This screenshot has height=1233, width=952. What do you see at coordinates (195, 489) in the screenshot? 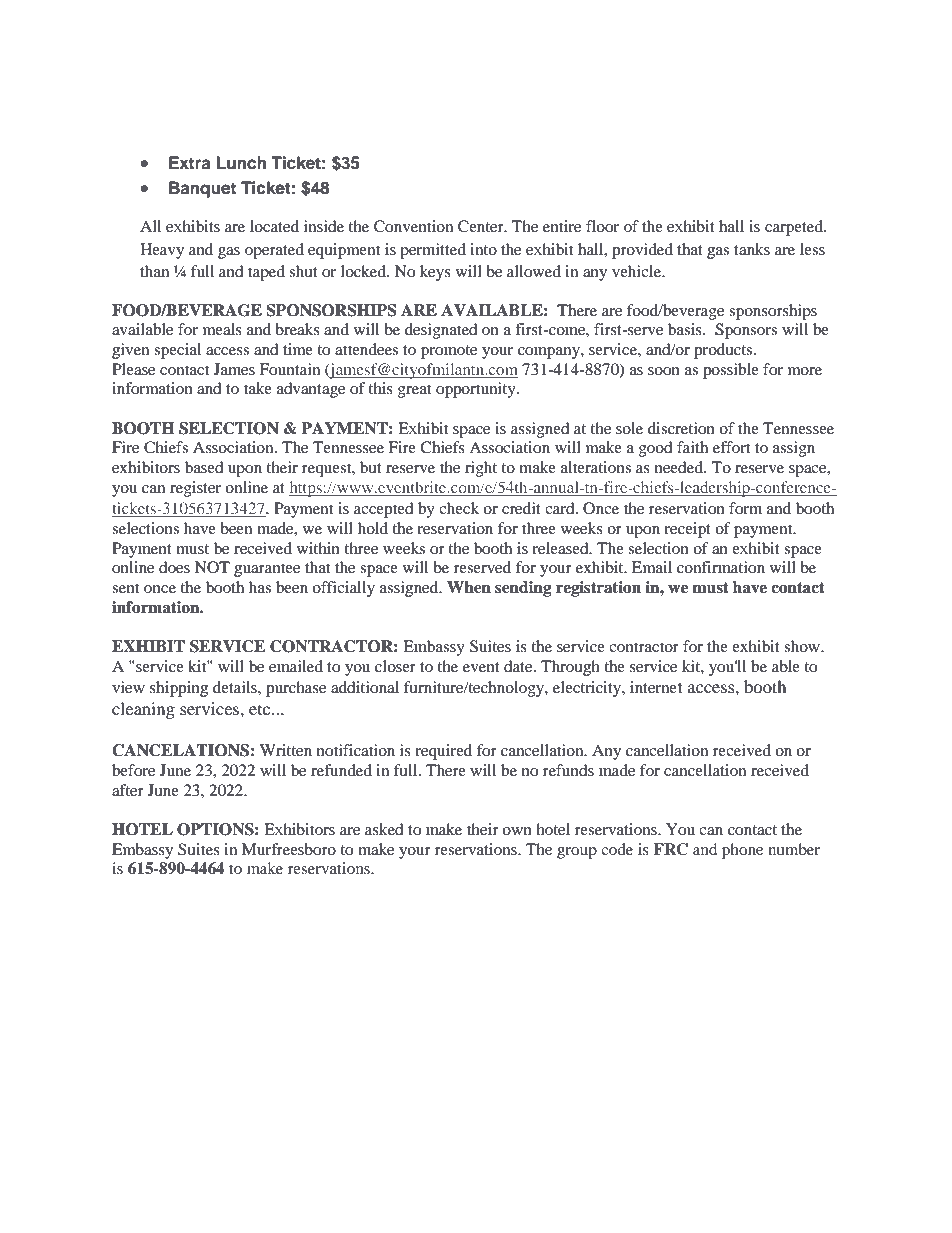
I see `register` at bounding box center [195, 489].
